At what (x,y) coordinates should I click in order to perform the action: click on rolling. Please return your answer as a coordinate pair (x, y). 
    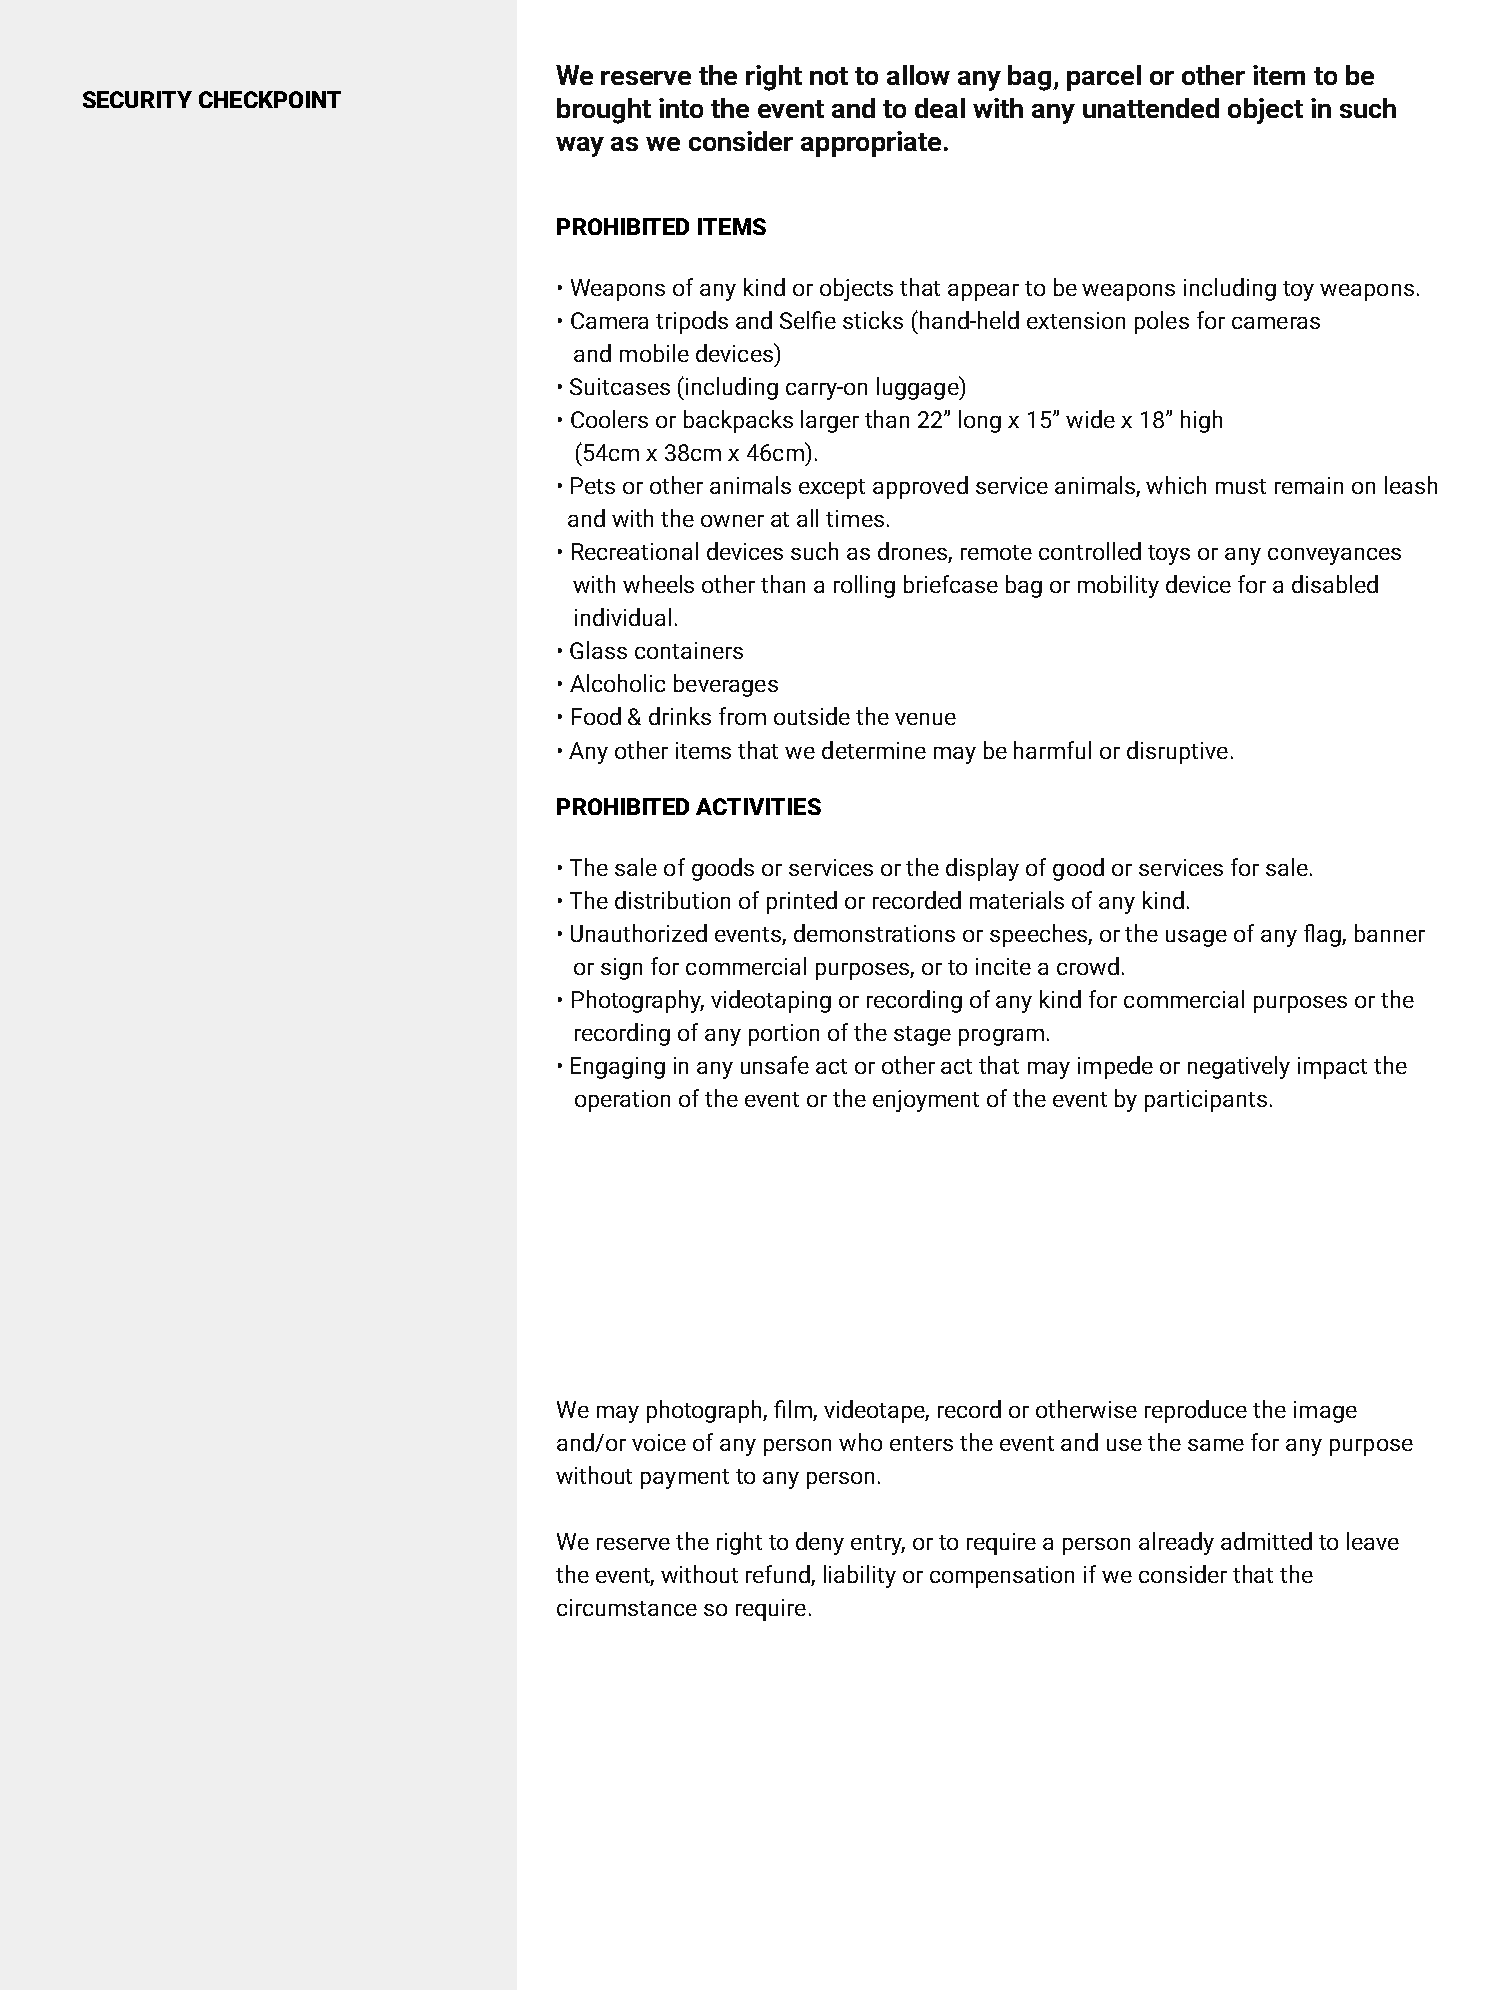
    Looking at the image, I should click on (864, 586).
